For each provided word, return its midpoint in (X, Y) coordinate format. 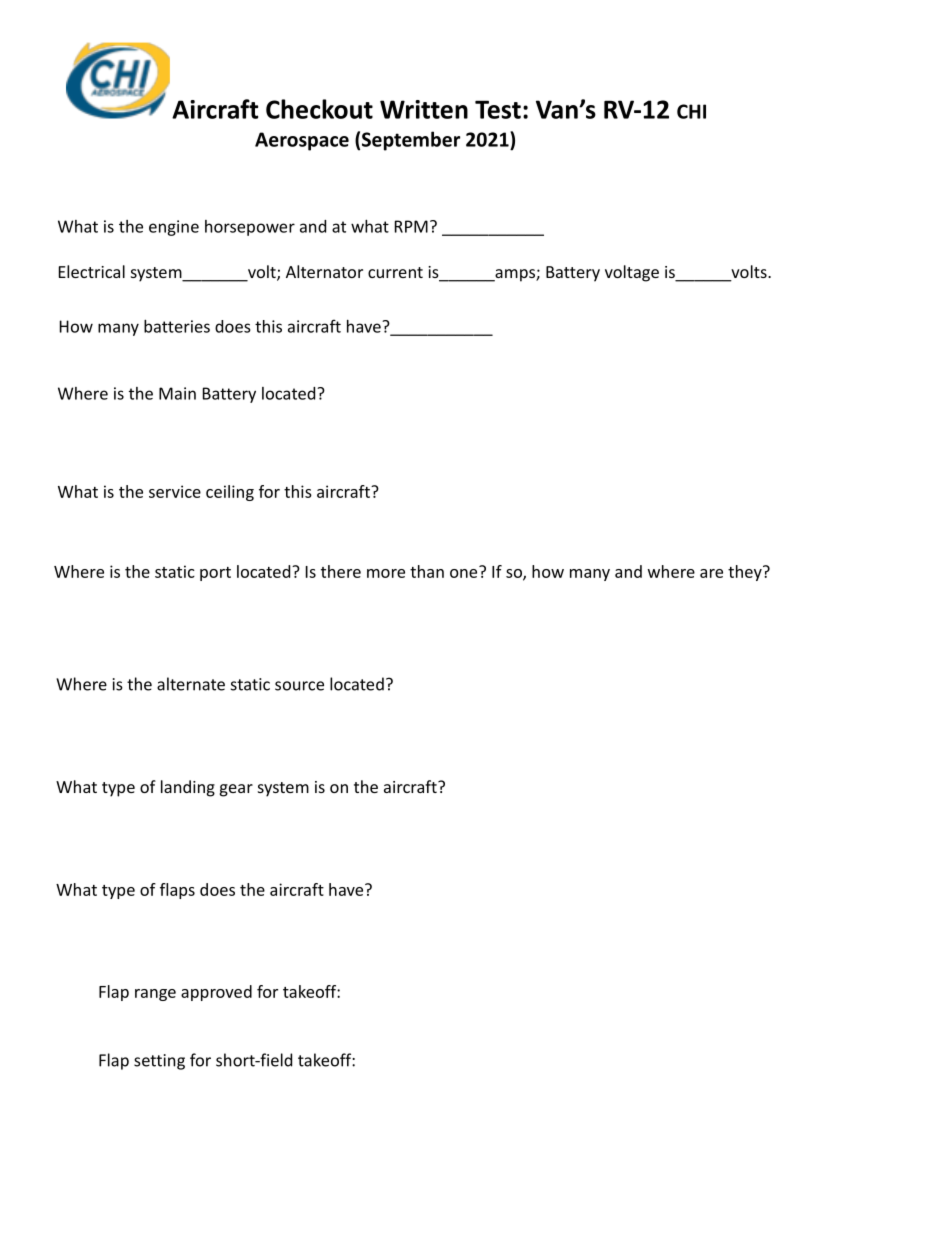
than (427, 571)
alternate (191, 684)
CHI (691, 111)
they (746, 573)
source (299, 686)
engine (174, 228)
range (155, 995)
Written (424, 109)
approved (216, 993)
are (711, 573)
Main (177, 393)
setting (159, 1062)
